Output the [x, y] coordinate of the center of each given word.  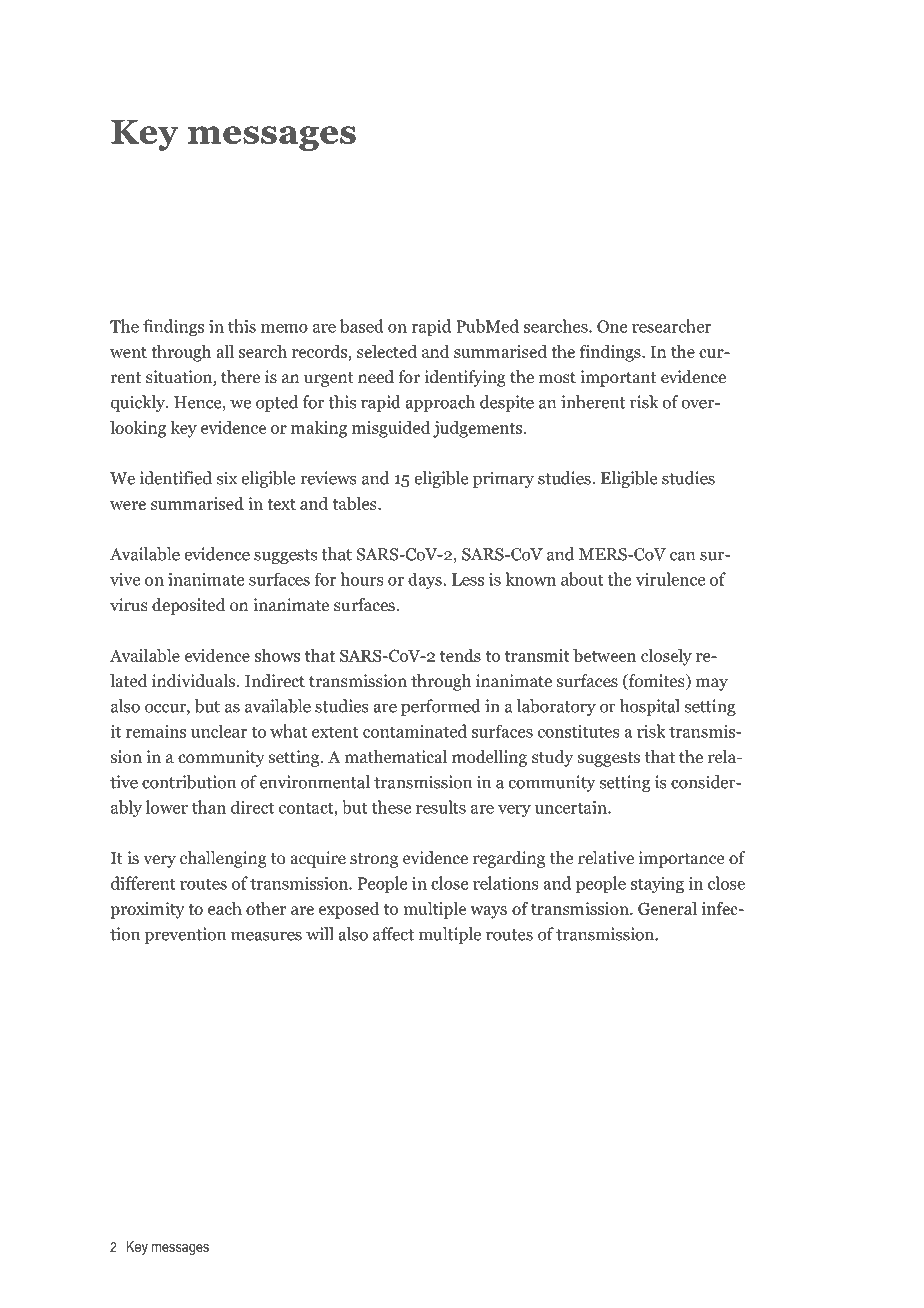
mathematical [395, 757]
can [682, 556]
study [552, 758]
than [209, 807]
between [604, 655]
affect [393, 934]
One [612, 326]
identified [175, 478]
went [128, 352]
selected [387, 351]
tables [356, 503]
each [225, 908]
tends [460, 655]
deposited [189, 606]
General [667, 908]
